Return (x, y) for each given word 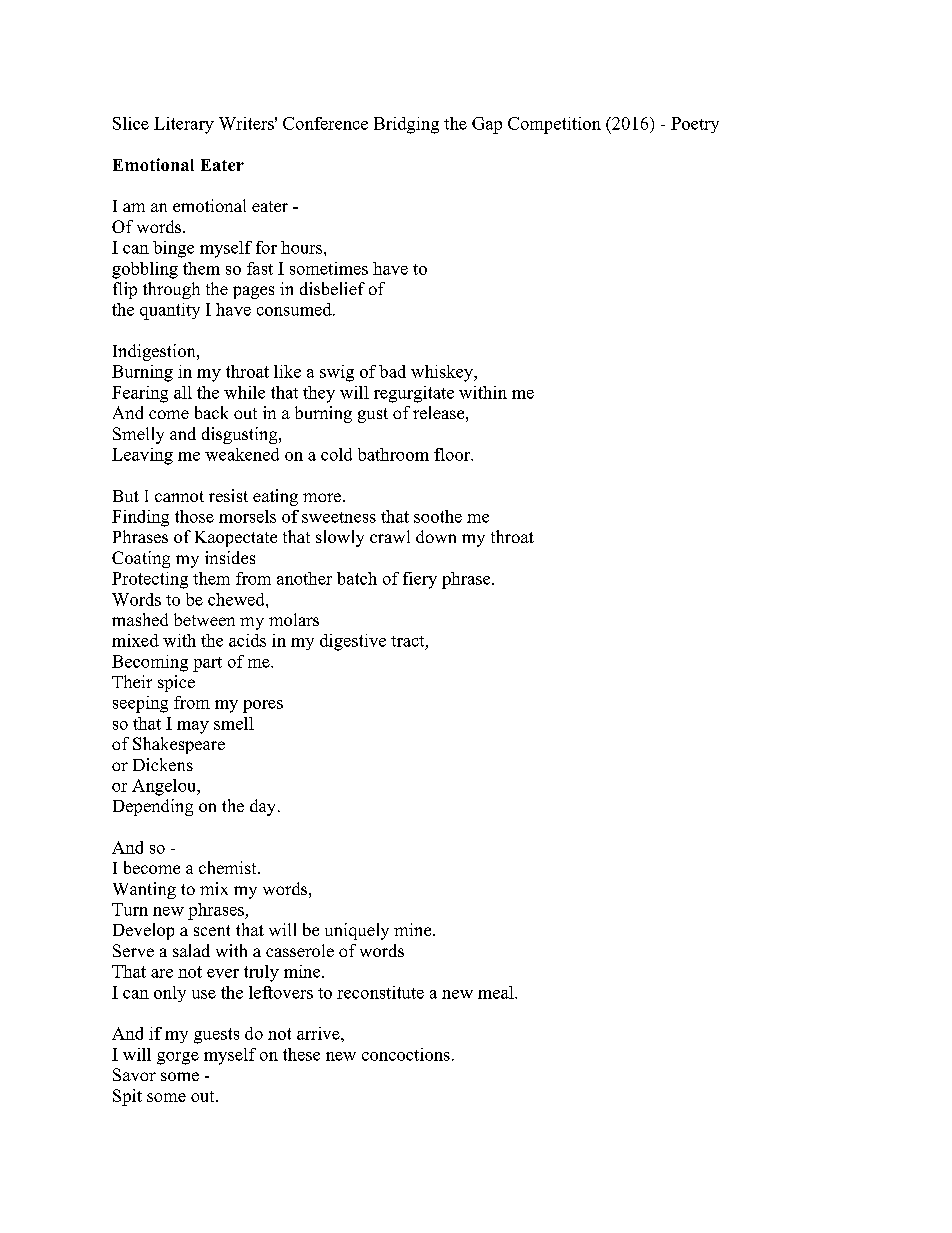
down (436, 536)
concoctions (406, 1054)
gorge (178, 1058)
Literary (184, 125)
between (204, 619)
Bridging (406, 125)
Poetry (695, 125)
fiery (420, 580)
